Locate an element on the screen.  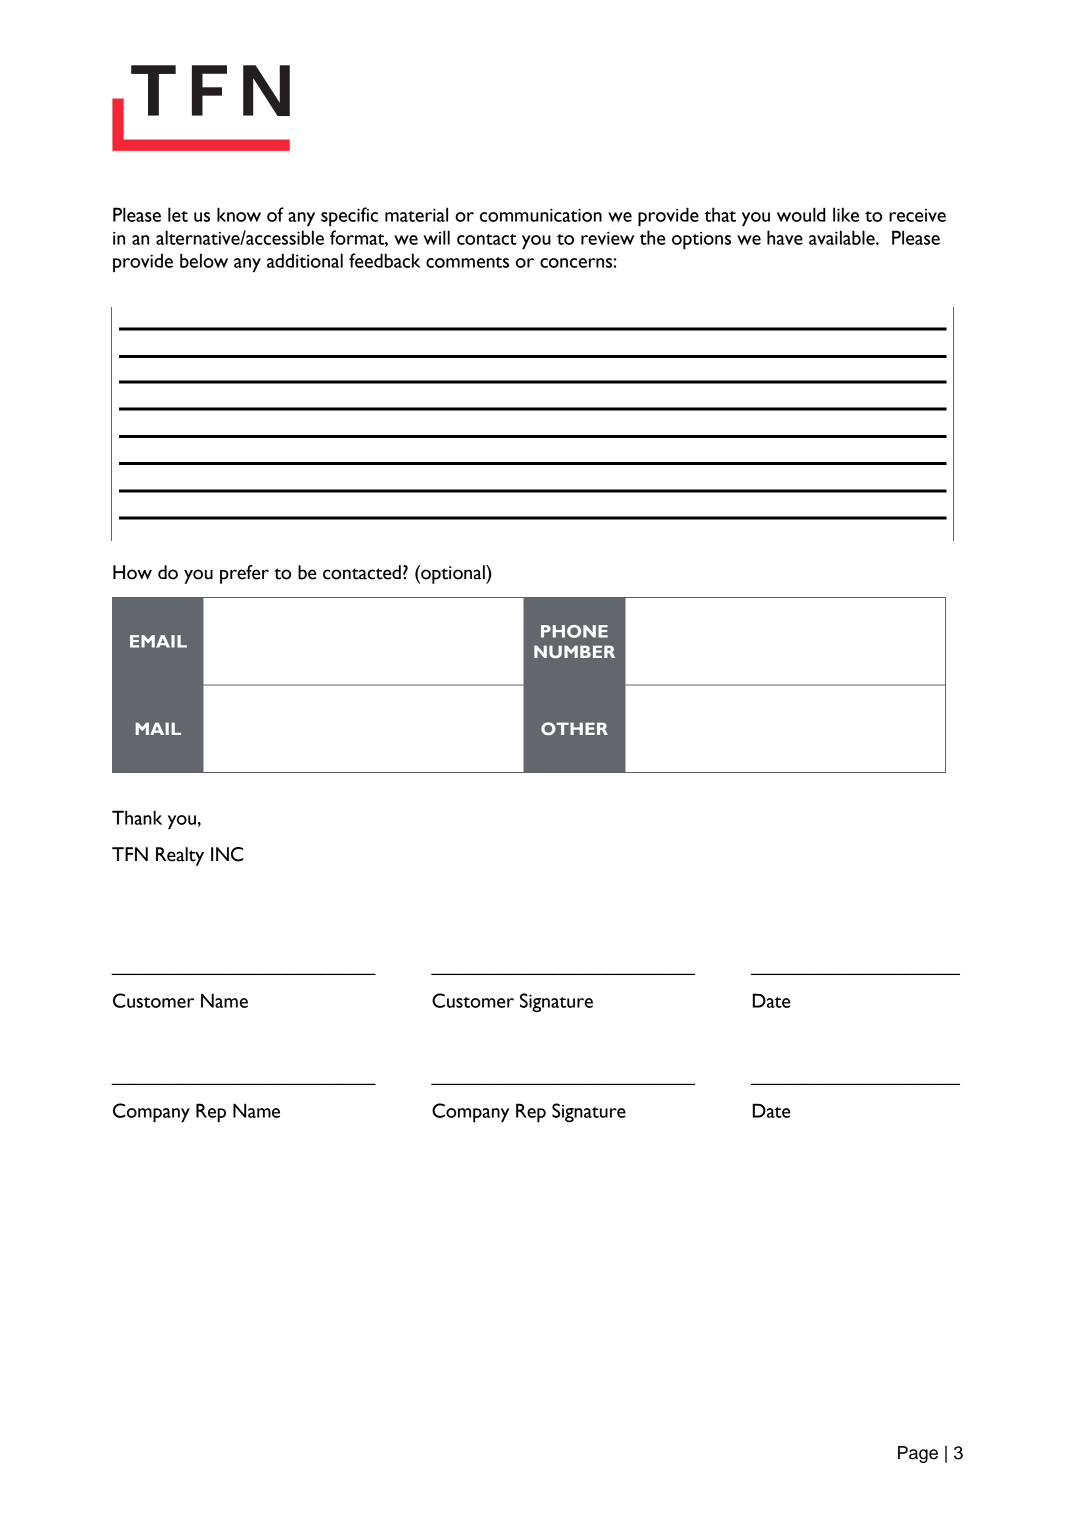
OTHER is located at coordinates (574, 728).
